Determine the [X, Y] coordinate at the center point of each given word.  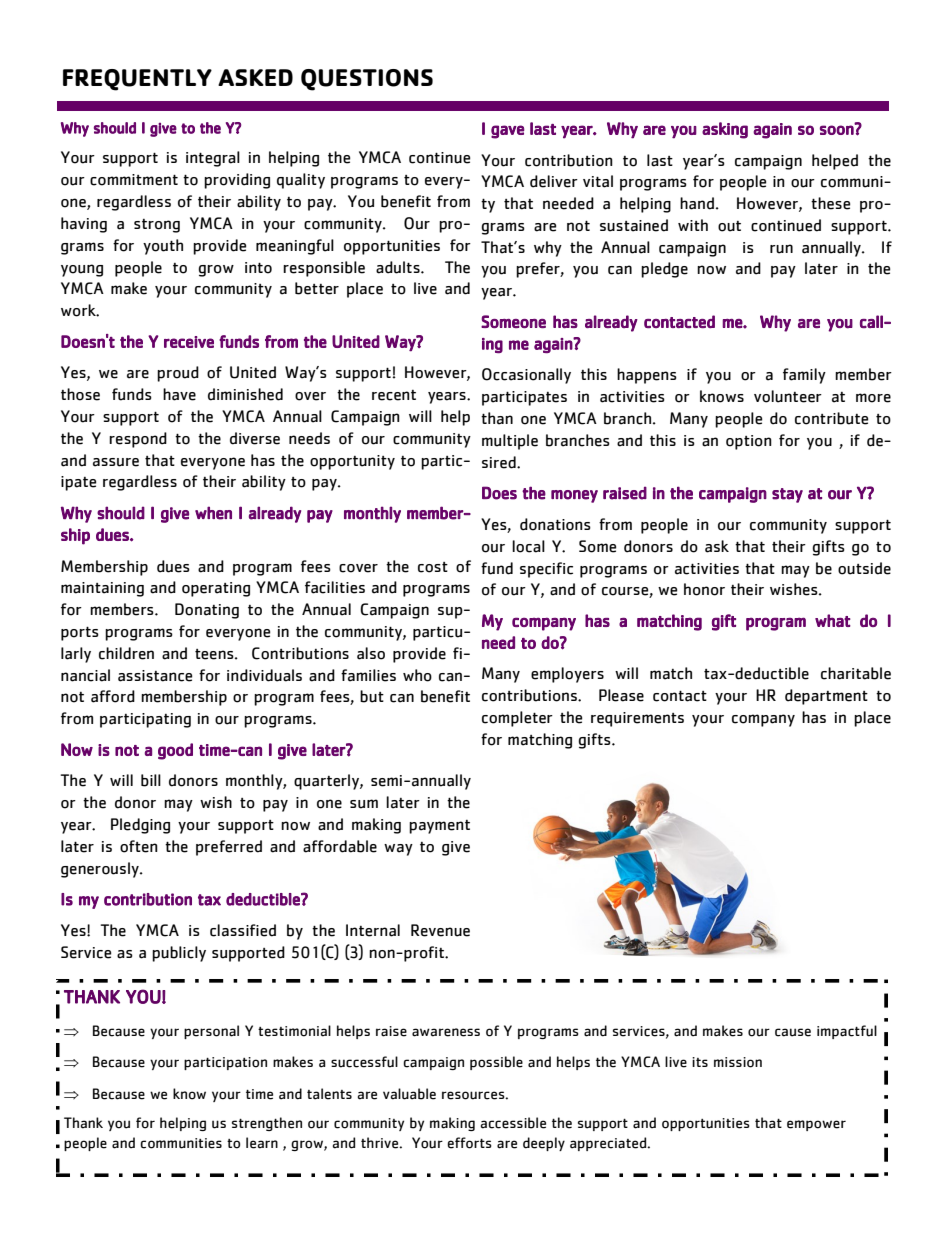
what [833, 620]
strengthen [267, 1124]
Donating [207, 611]
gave [507, 132]
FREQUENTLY [137, 80]
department [826, 697]
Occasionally [526, 376]
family [804, 376]
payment [439, 827]
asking [725, 130]
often [139, 846]
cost [433, 567]
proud [178, 374]
